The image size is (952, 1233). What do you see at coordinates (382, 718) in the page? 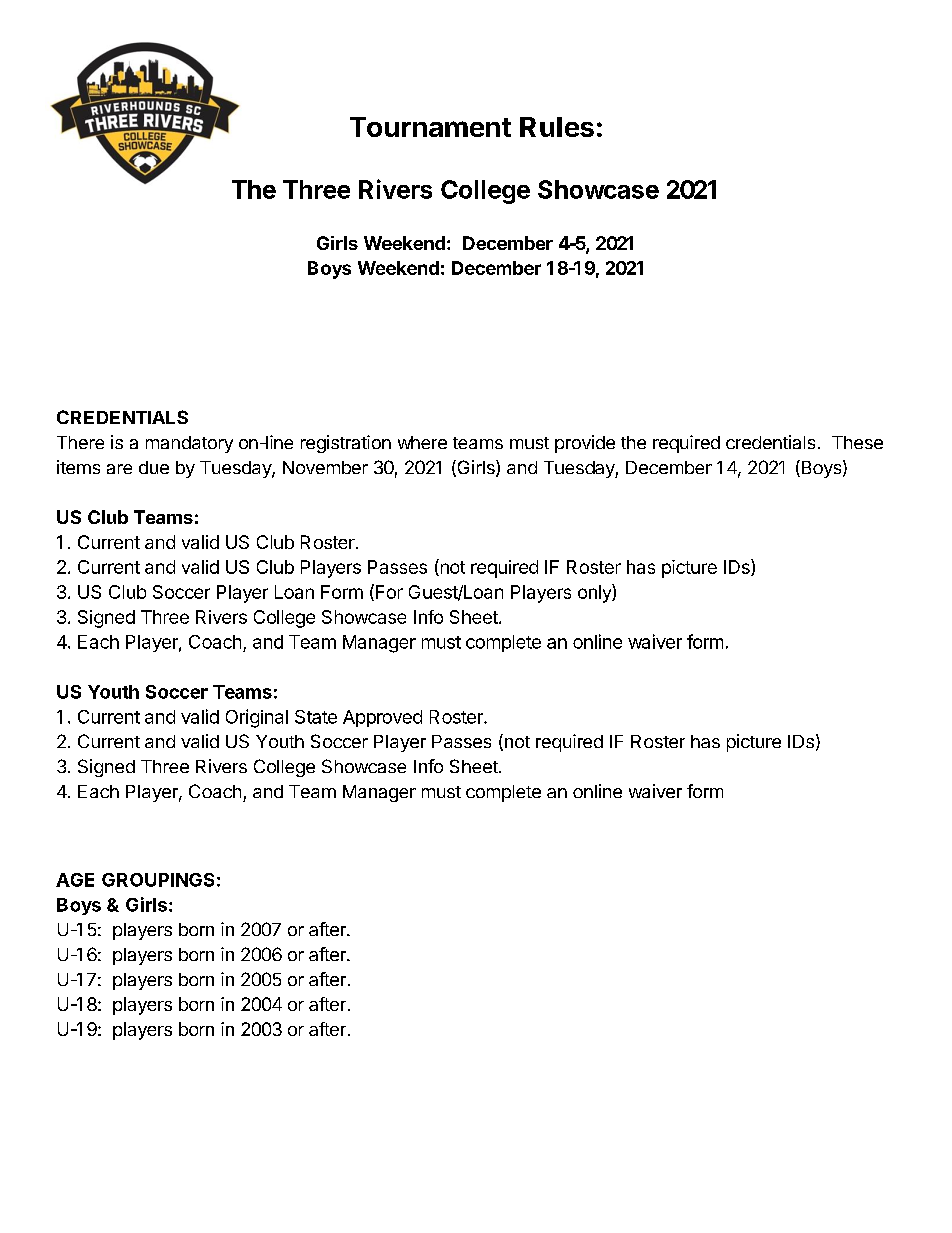
I see `Approved` at bounding box center [382, 718].
